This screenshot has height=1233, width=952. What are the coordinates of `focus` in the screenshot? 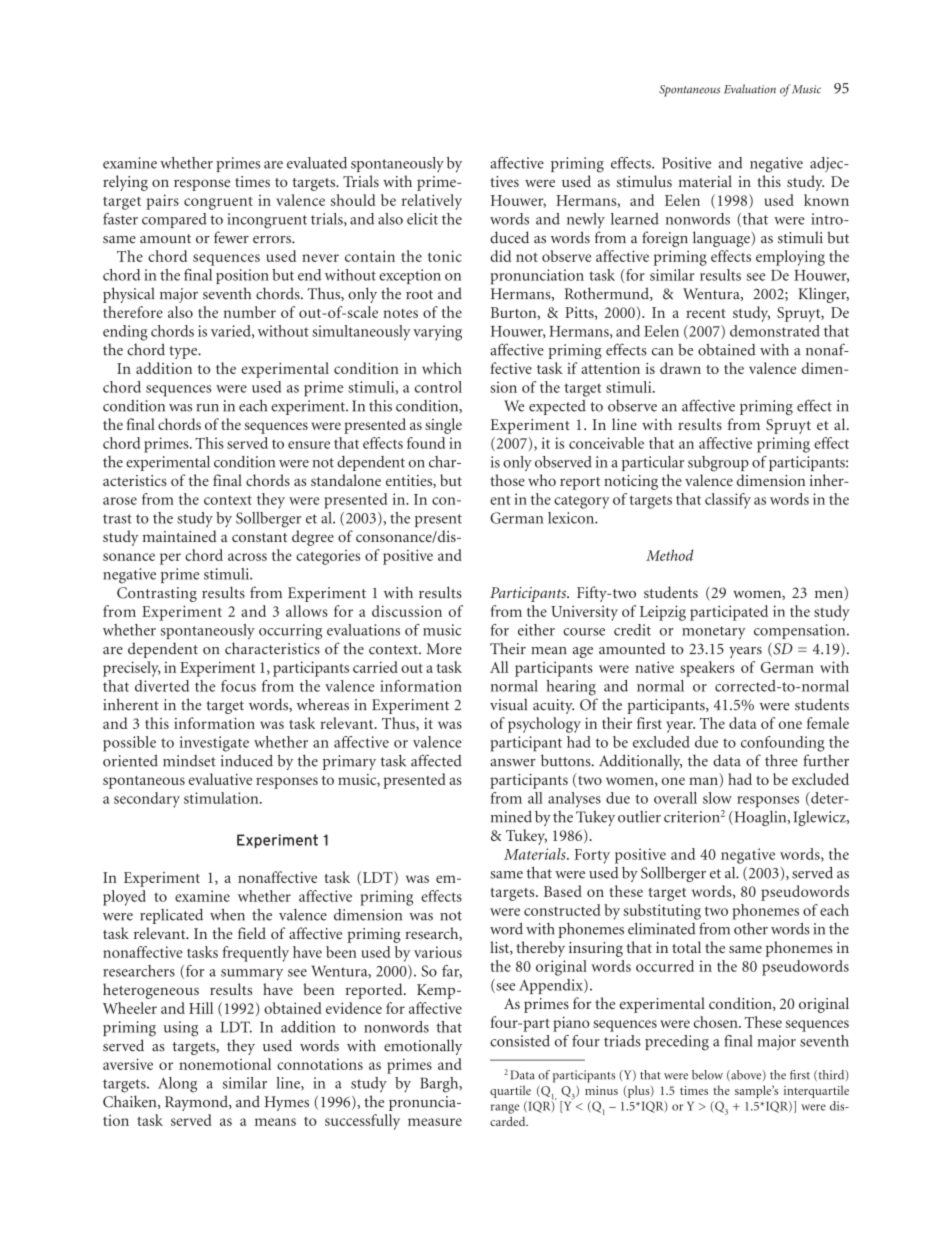 It's located at (238, 686).
